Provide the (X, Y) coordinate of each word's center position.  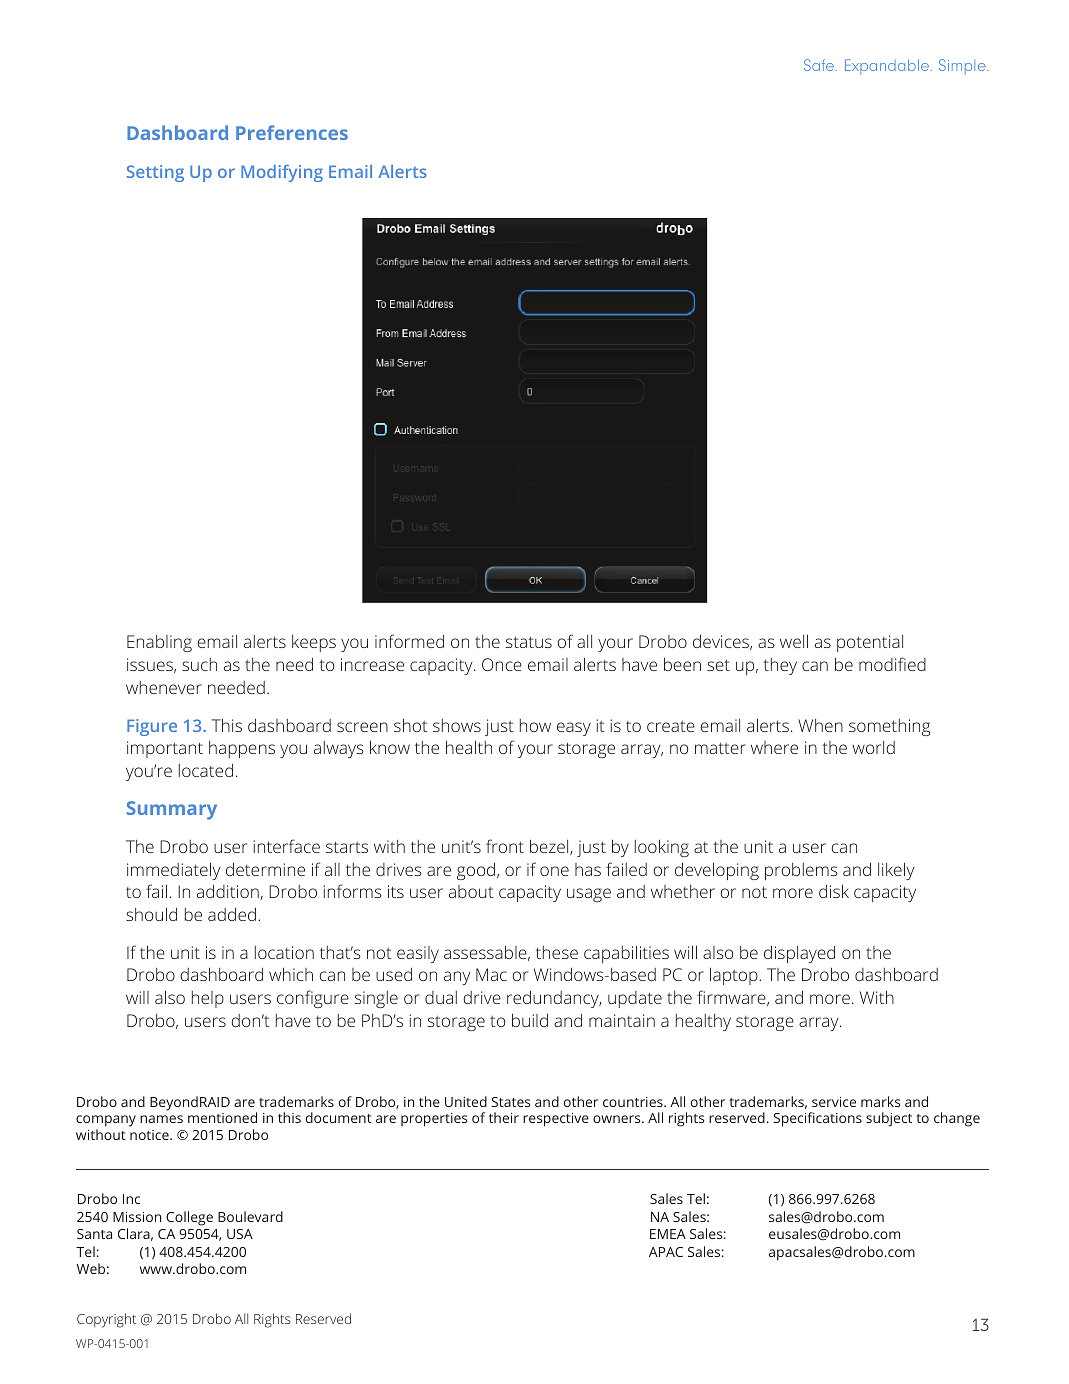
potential (870, 643)
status (529, 642)
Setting (155, 173)
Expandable (888, 67)
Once (502, 664)
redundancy (554, 999)
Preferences (292, 132)
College (189, 1218)
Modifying (282, 173)
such (199, 664)
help (208, 999)
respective (556, 1120)
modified (892, 664)
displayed (799, 954)
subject (889, 1119)
